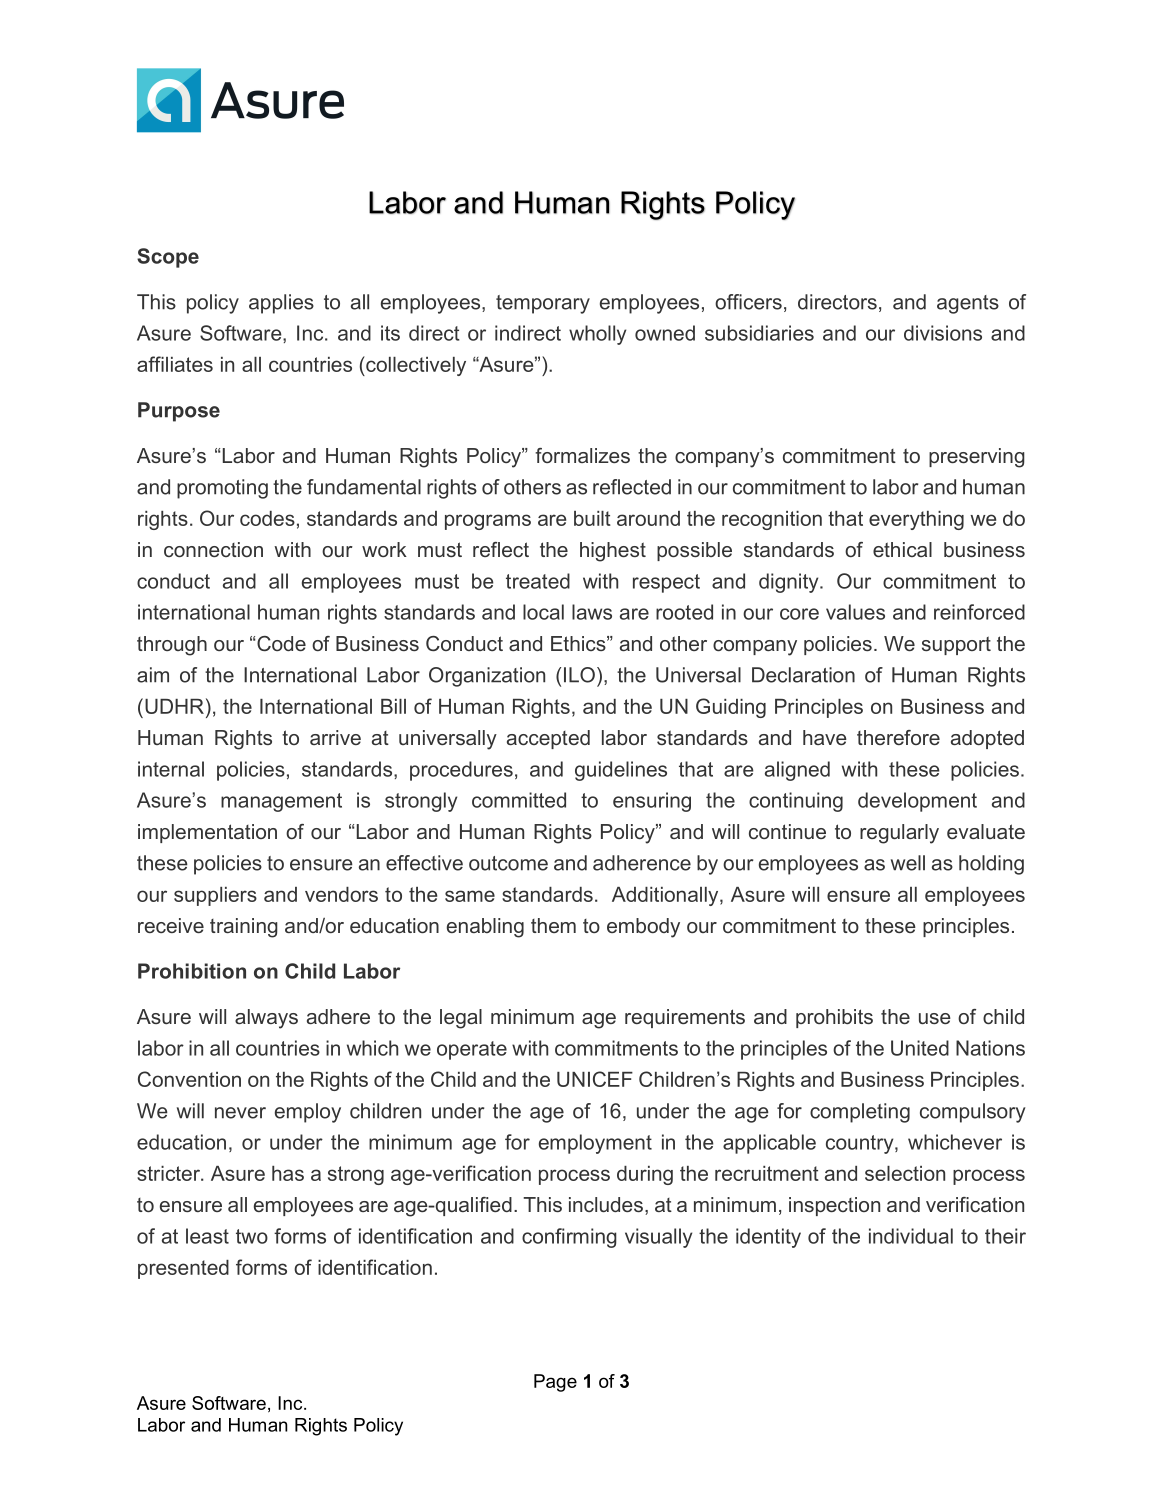 The image size is (1163, 1504). What do you see at coordinates (555, 1383) in the screenshot?
I see `Page` at bounding box center [555, 1383].
